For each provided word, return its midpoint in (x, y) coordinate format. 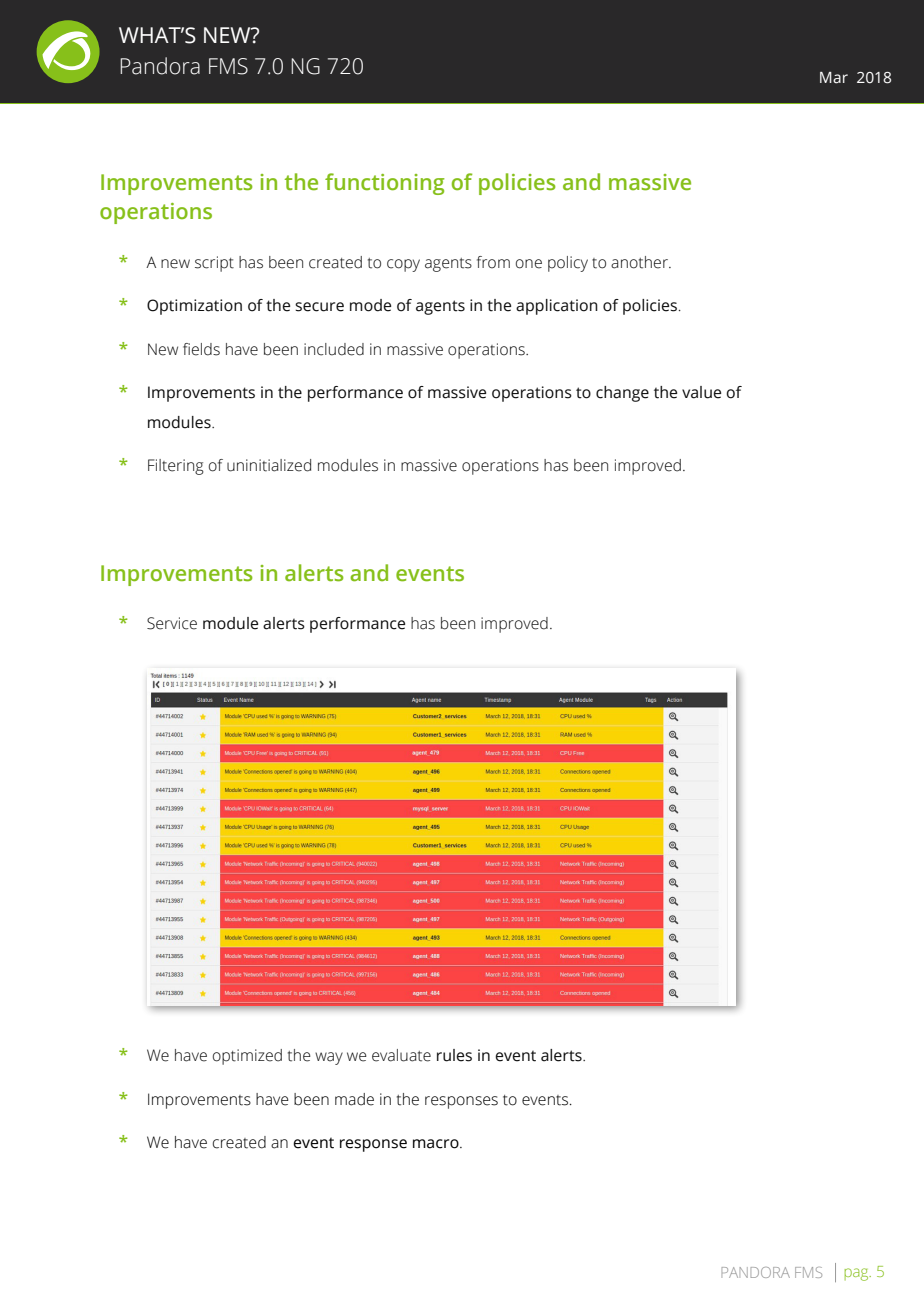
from (493, 262)
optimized (247, 1057)
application (557, 307)
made (354, 1099)
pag (858, 1274)
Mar (834, 78)
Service (172, 623)
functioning (385, 184)
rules (454, 1055)
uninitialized (269, 465)
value (701, 392)
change (622, 394)
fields (201, 349)
